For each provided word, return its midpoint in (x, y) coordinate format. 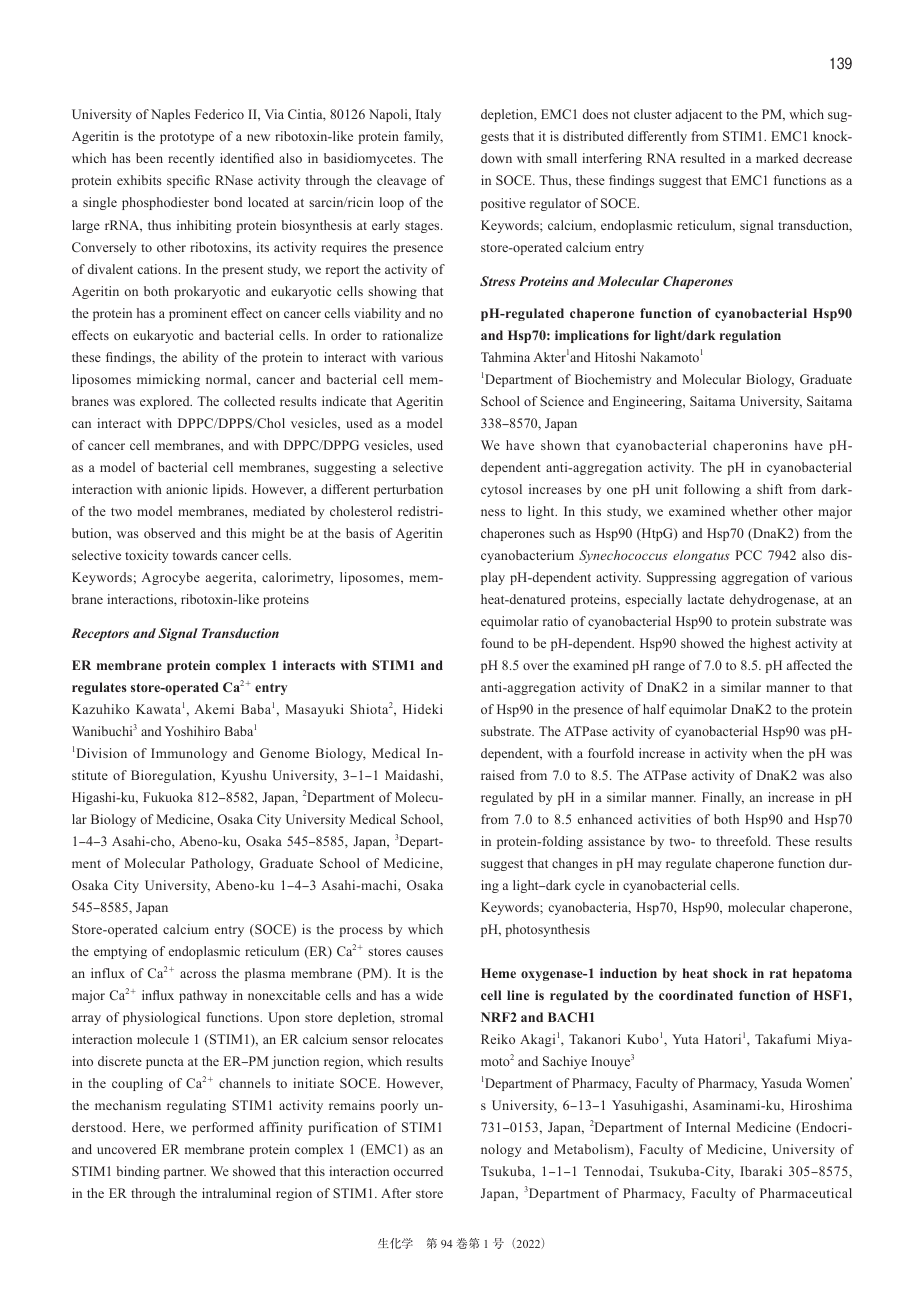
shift (770, 489)
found (497, 643)
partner (185, 1173)
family (423, 137)
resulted (702, 158)
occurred (418, 1171)
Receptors (100, 634)
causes (424, 952)
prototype (187, 138)
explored (166, 402)
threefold (743, 841)
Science (562, 401)
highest (770, 644)
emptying (120, 952)
